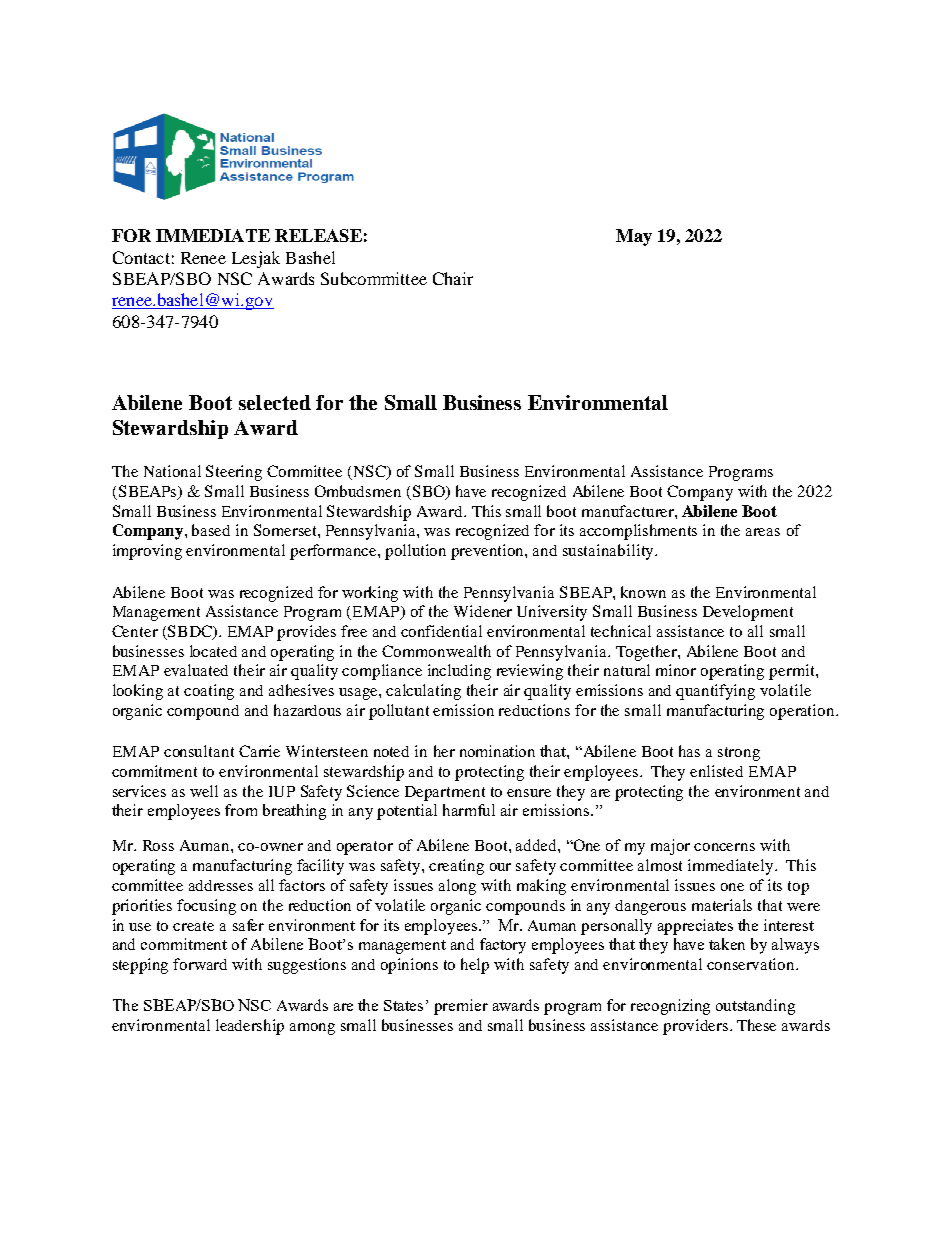 The width and height of the document is (952, 1233). I want to click on Contact, so click(141, 257).
